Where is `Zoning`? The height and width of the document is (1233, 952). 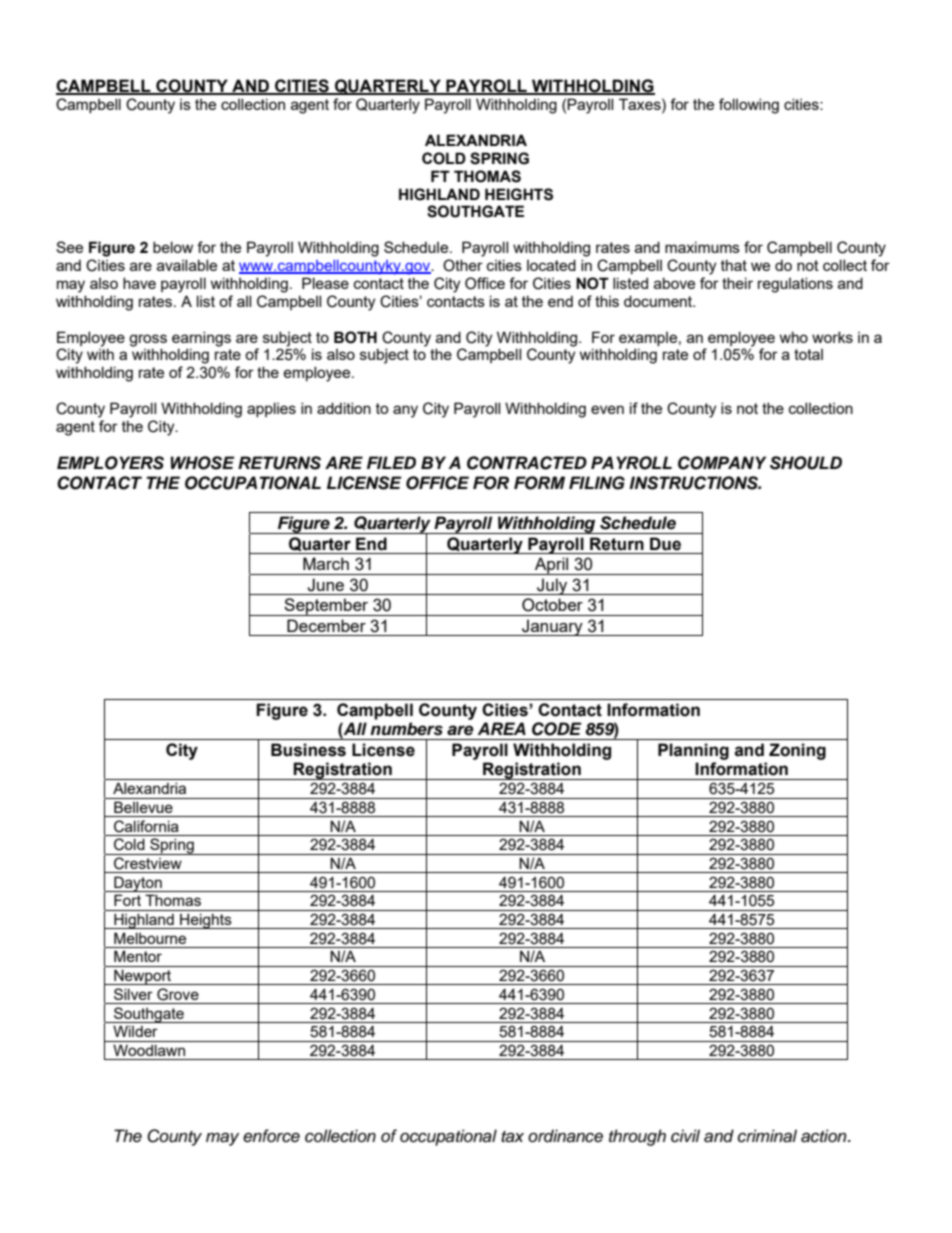 Zoning is located at coordinates (797, 751).
